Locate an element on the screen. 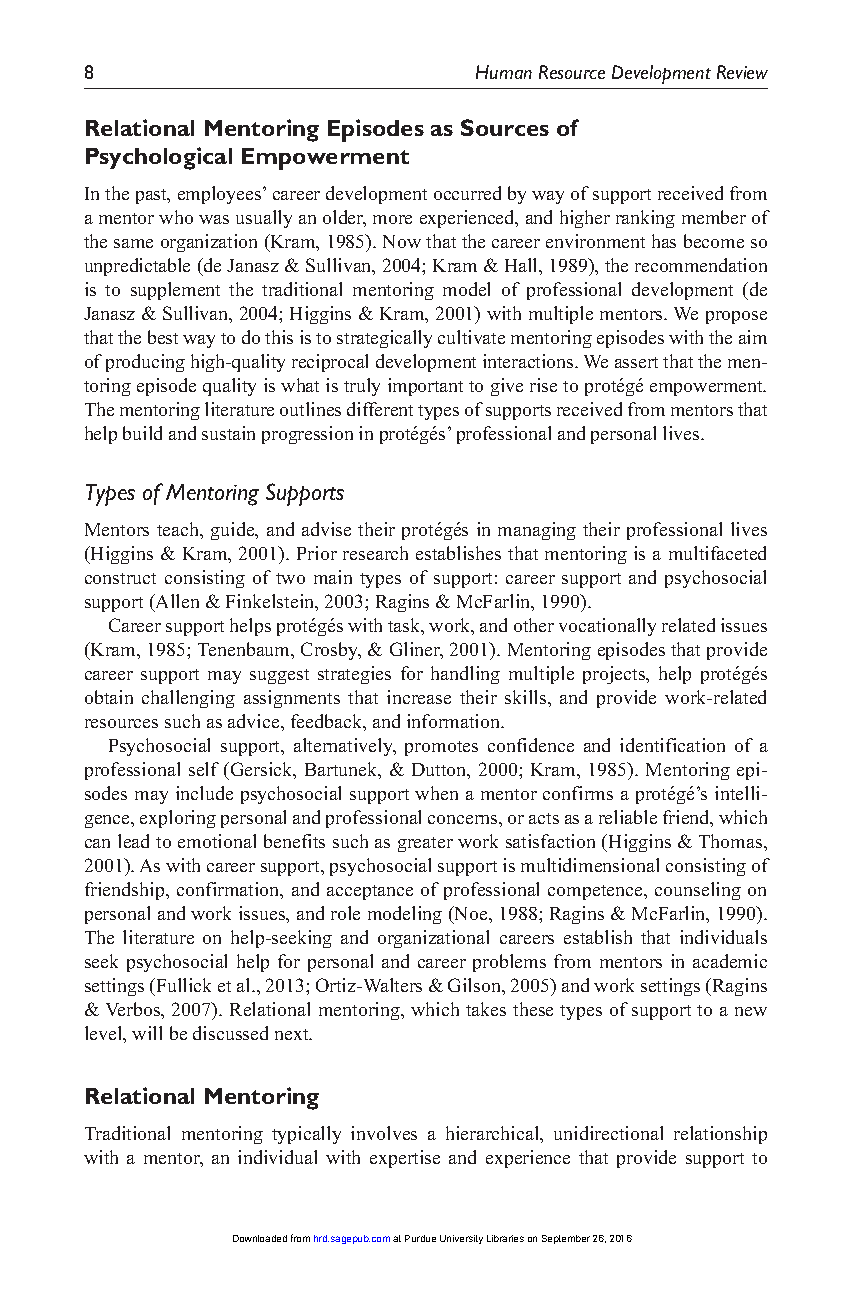 The width and height of the screenshot is (864, 1296). Review is located at coordinates (742, 72).
